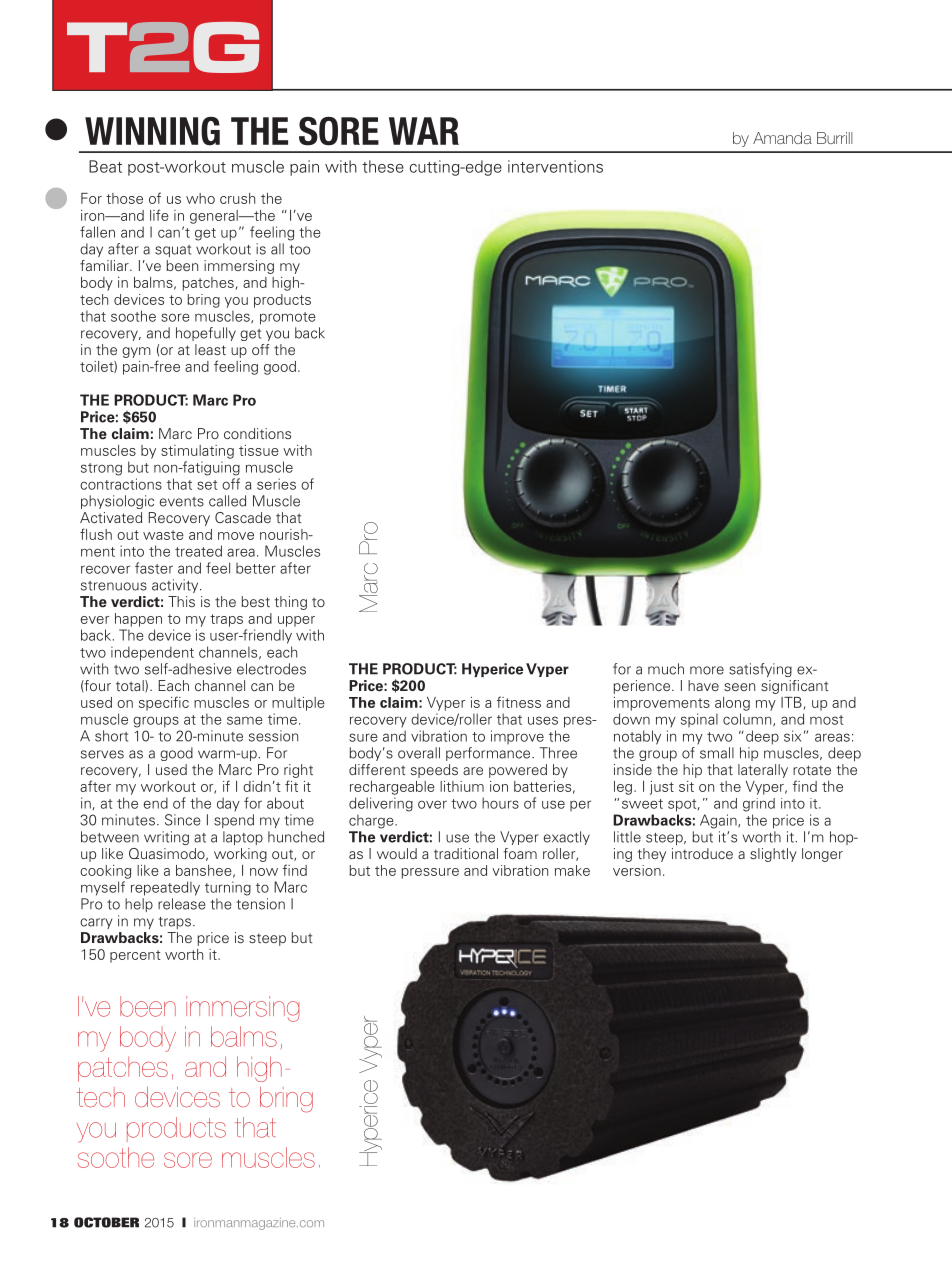 This screenshot has height=1270, width=952. I want to click on slightly, so click(773, 855).
